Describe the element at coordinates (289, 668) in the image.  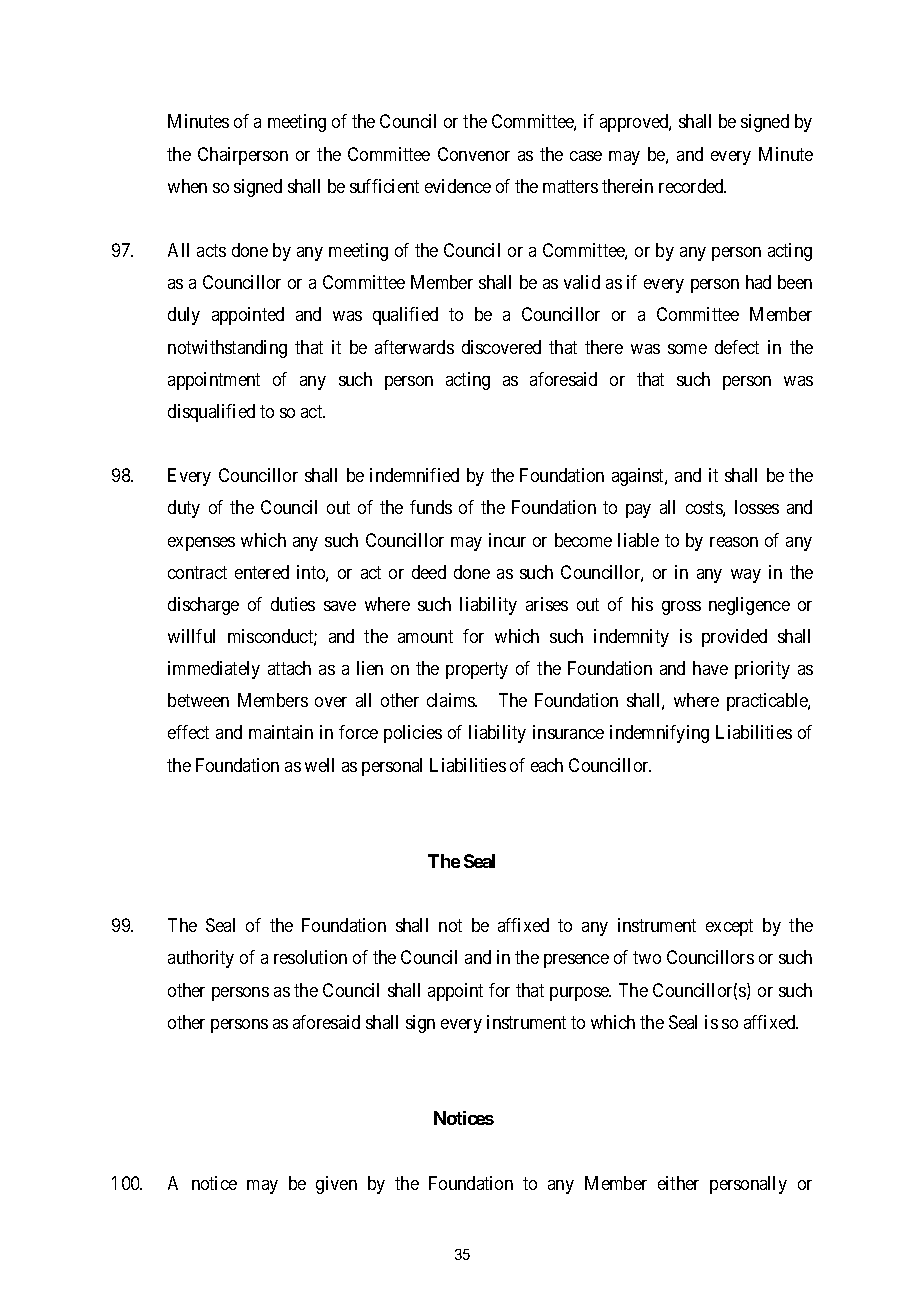
I see `attach` at that location.
